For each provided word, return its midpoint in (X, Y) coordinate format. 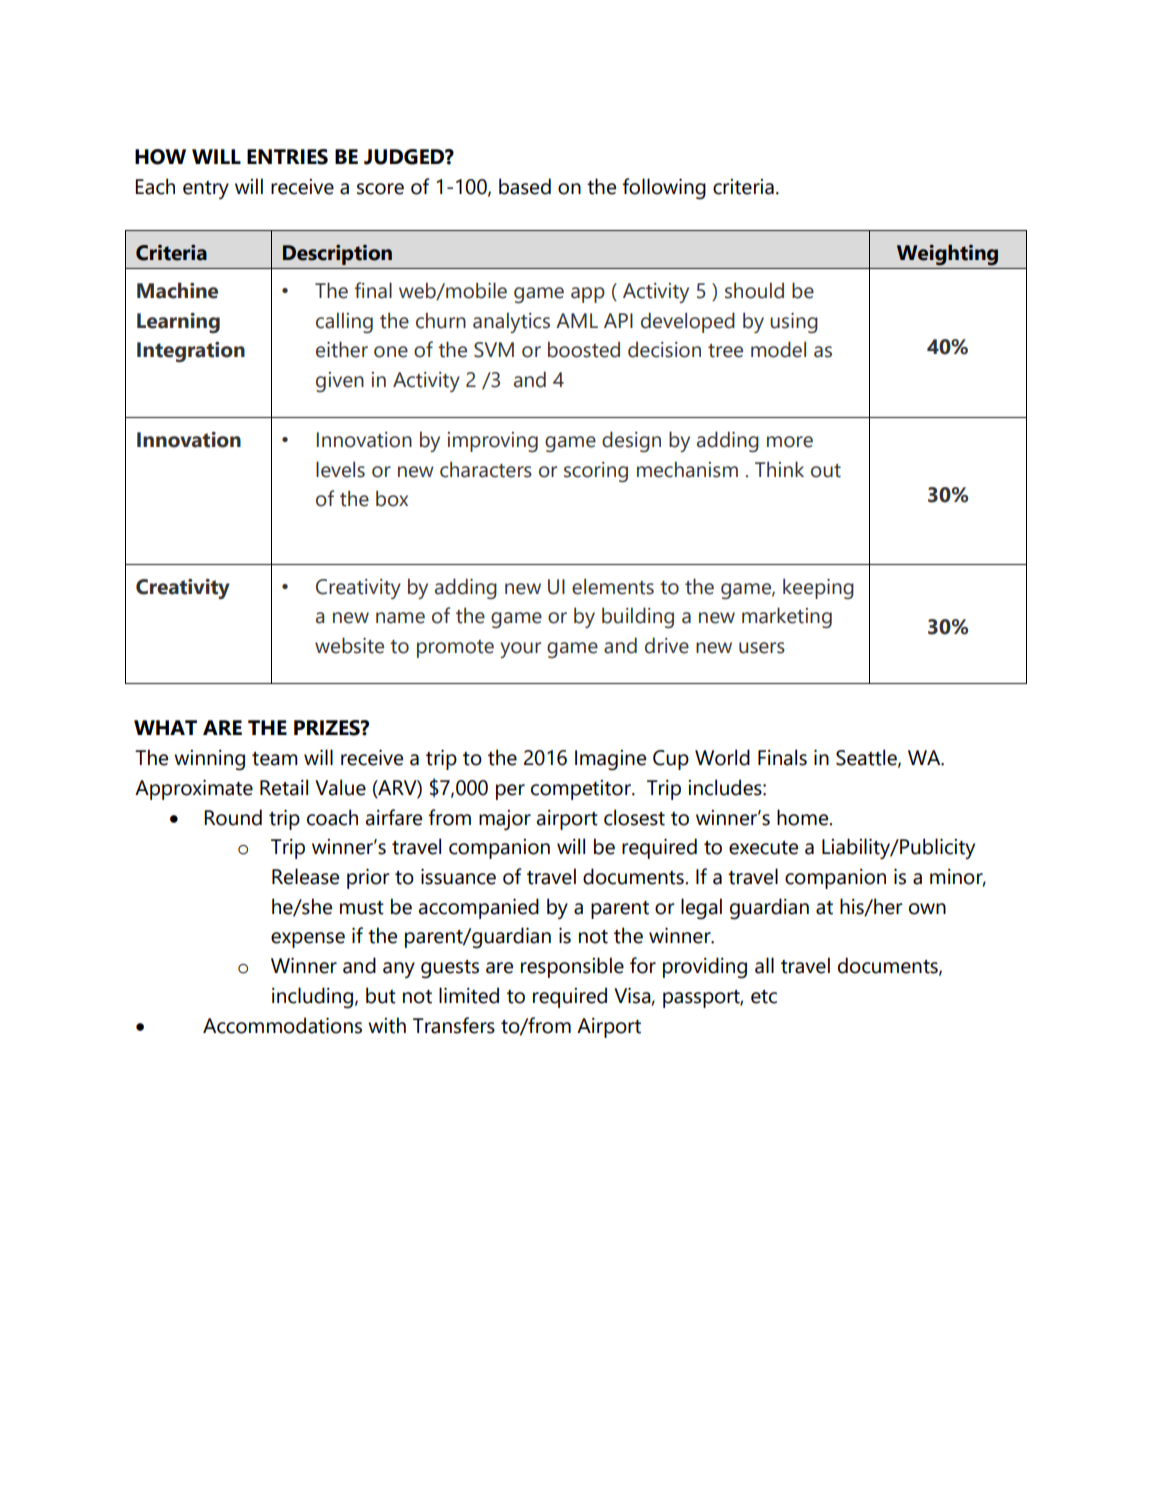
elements (613, 586)
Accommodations (282, 1025)
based (525, 186)
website (349, 645)
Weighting (947, 254)
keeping (818, 588)
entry (206, 190)
